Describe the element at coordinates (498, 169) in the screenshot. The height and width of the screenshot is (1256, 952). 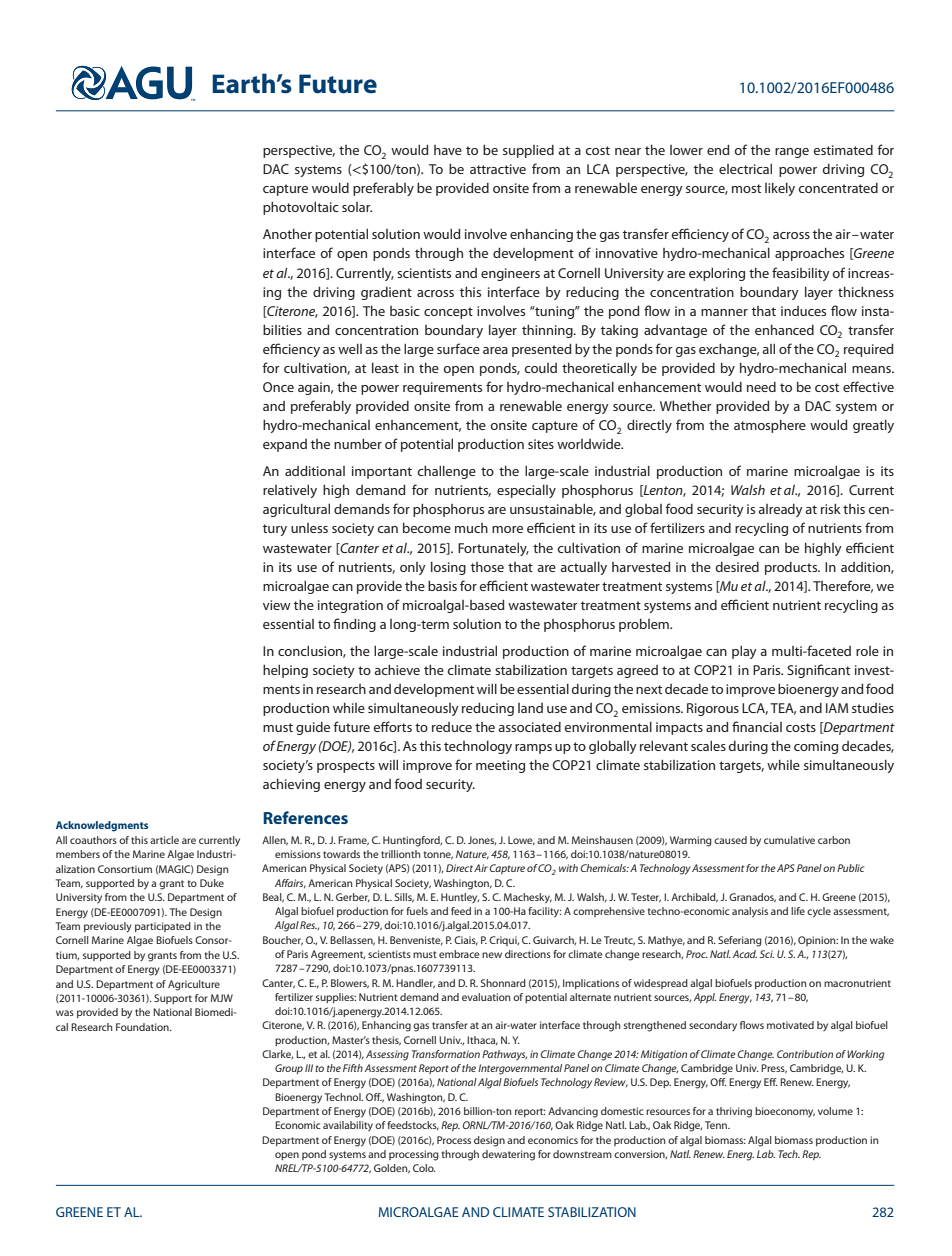
I see `attractive` at that location.
